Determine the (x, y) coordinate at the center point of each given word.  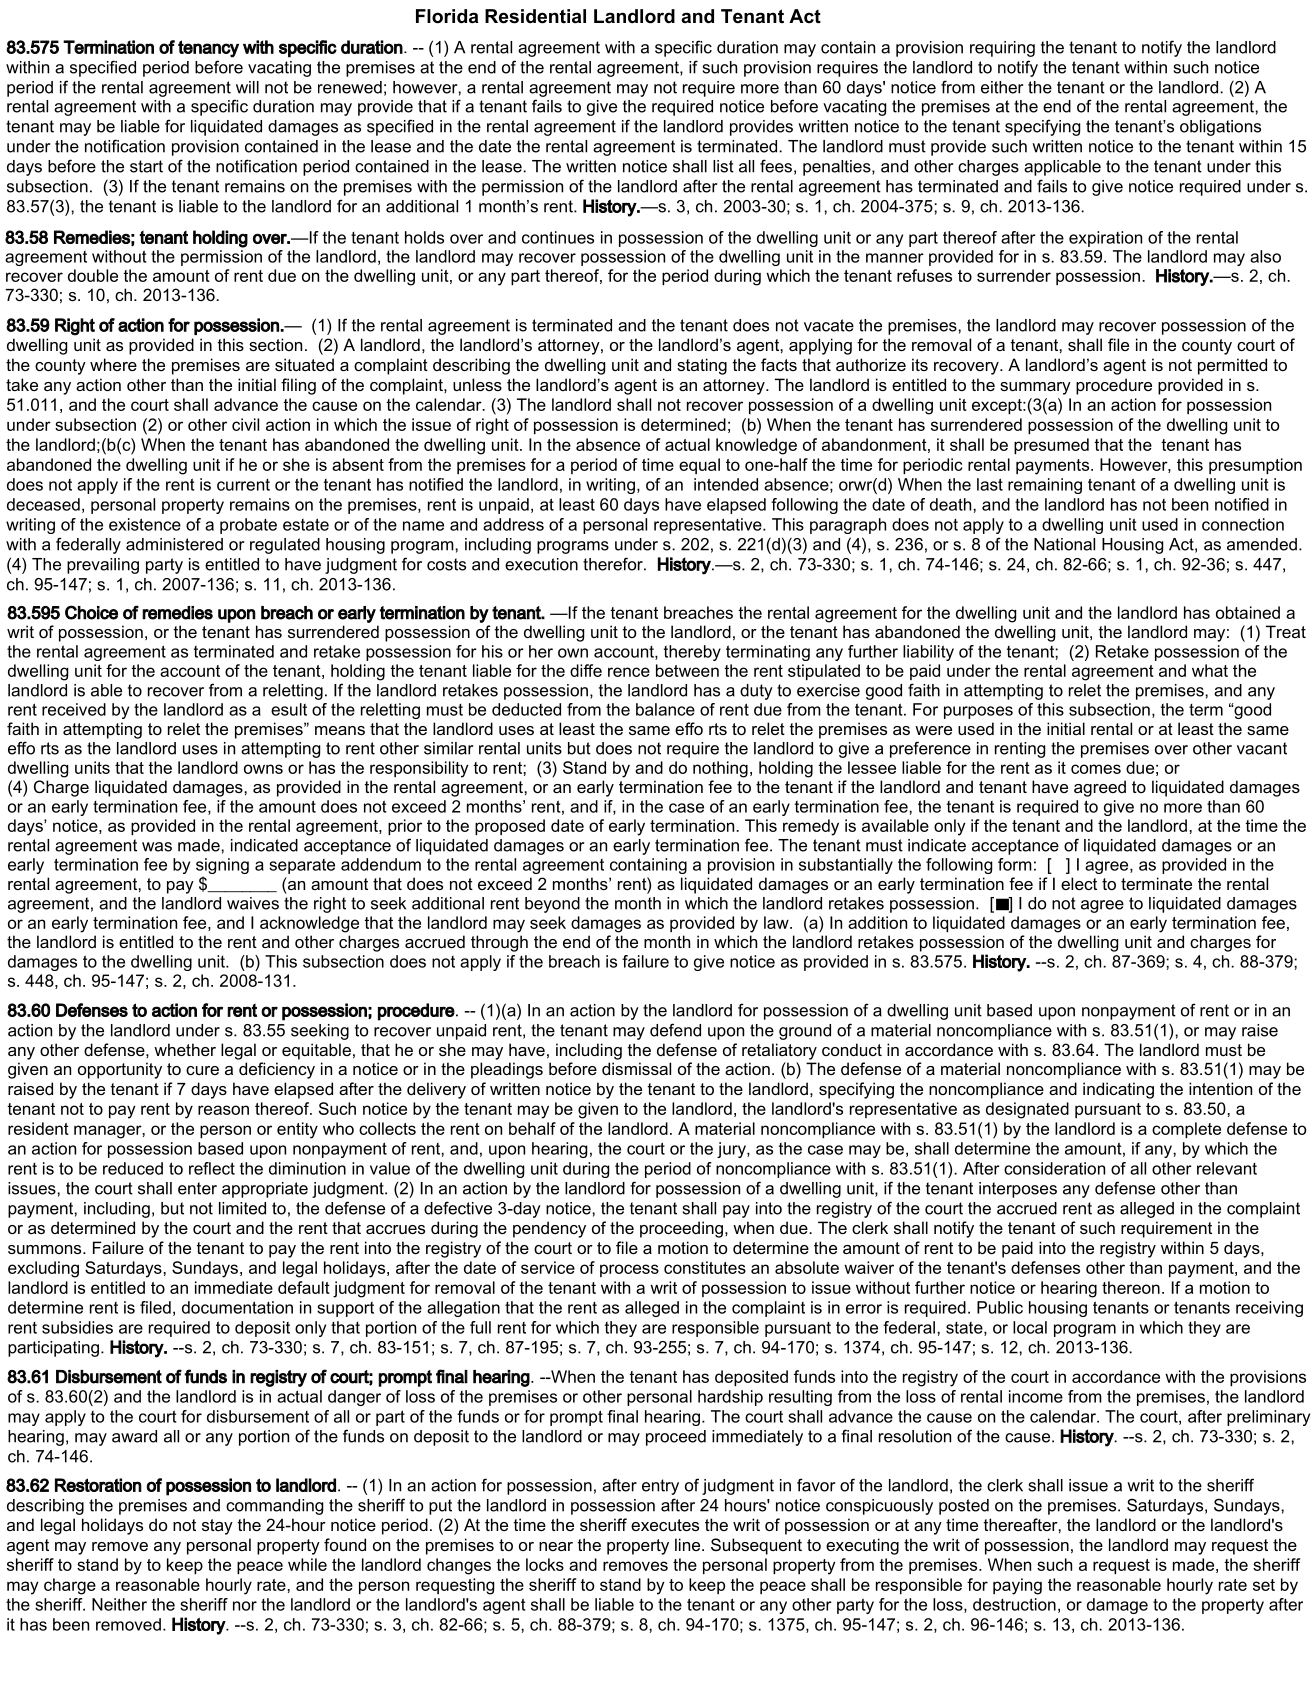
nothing (720, 769)
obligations (1220, 128)
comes (1096, 769)
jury (732, 1150)
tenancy (208, 49)
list (723, 166)
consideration (1054, 1168)
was (157, 847)
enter (197, 1188)
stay (217, 1527)
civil (245, 424)
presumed (1051, 446)
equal (699, 466)
